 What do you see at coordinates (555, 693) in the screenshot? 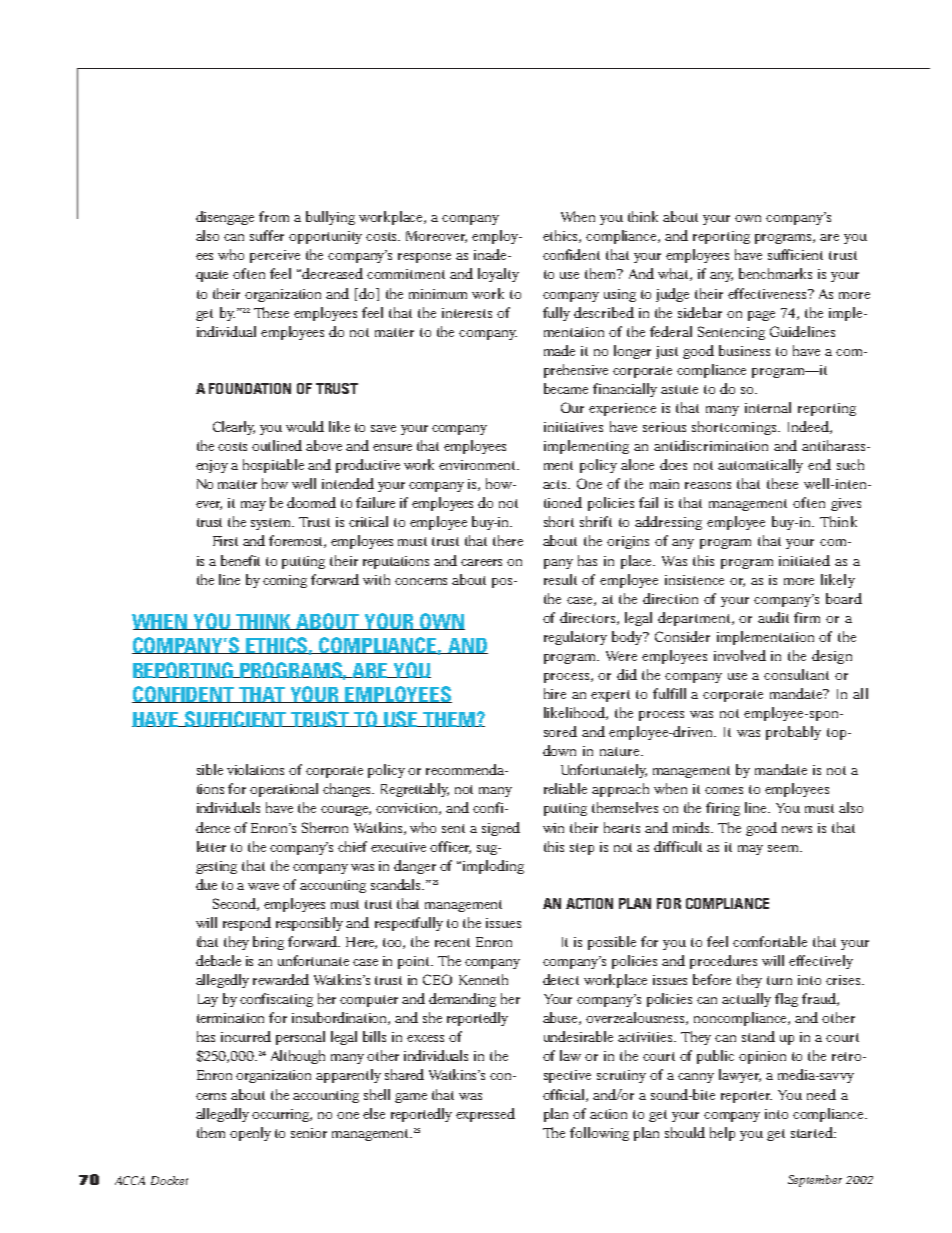
I see `hire` at bounding box center [555, 693].
